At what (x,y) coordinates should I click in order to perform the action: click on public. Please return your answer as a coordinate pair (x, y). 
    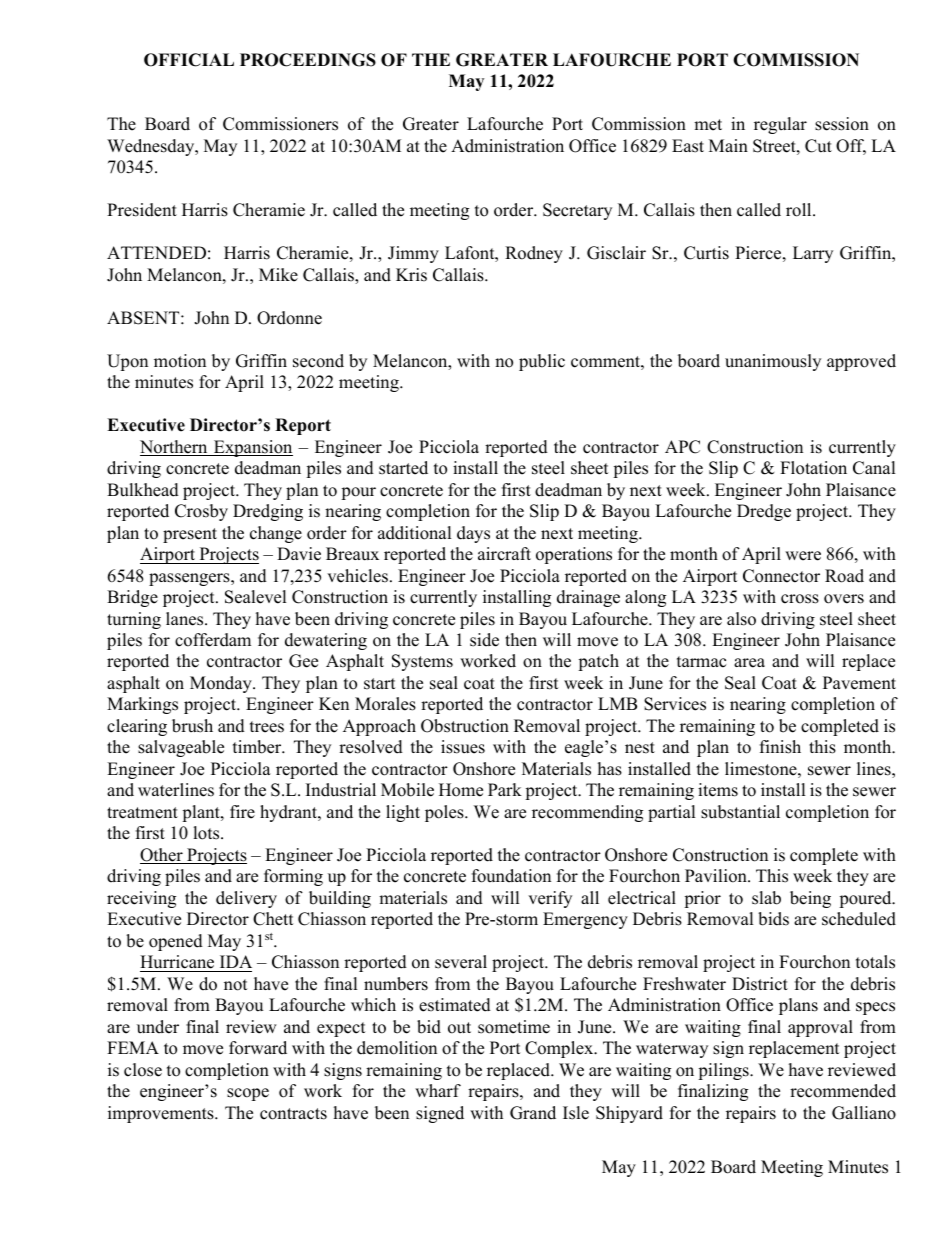
    Looking at the image, I should click on (542, 362).
